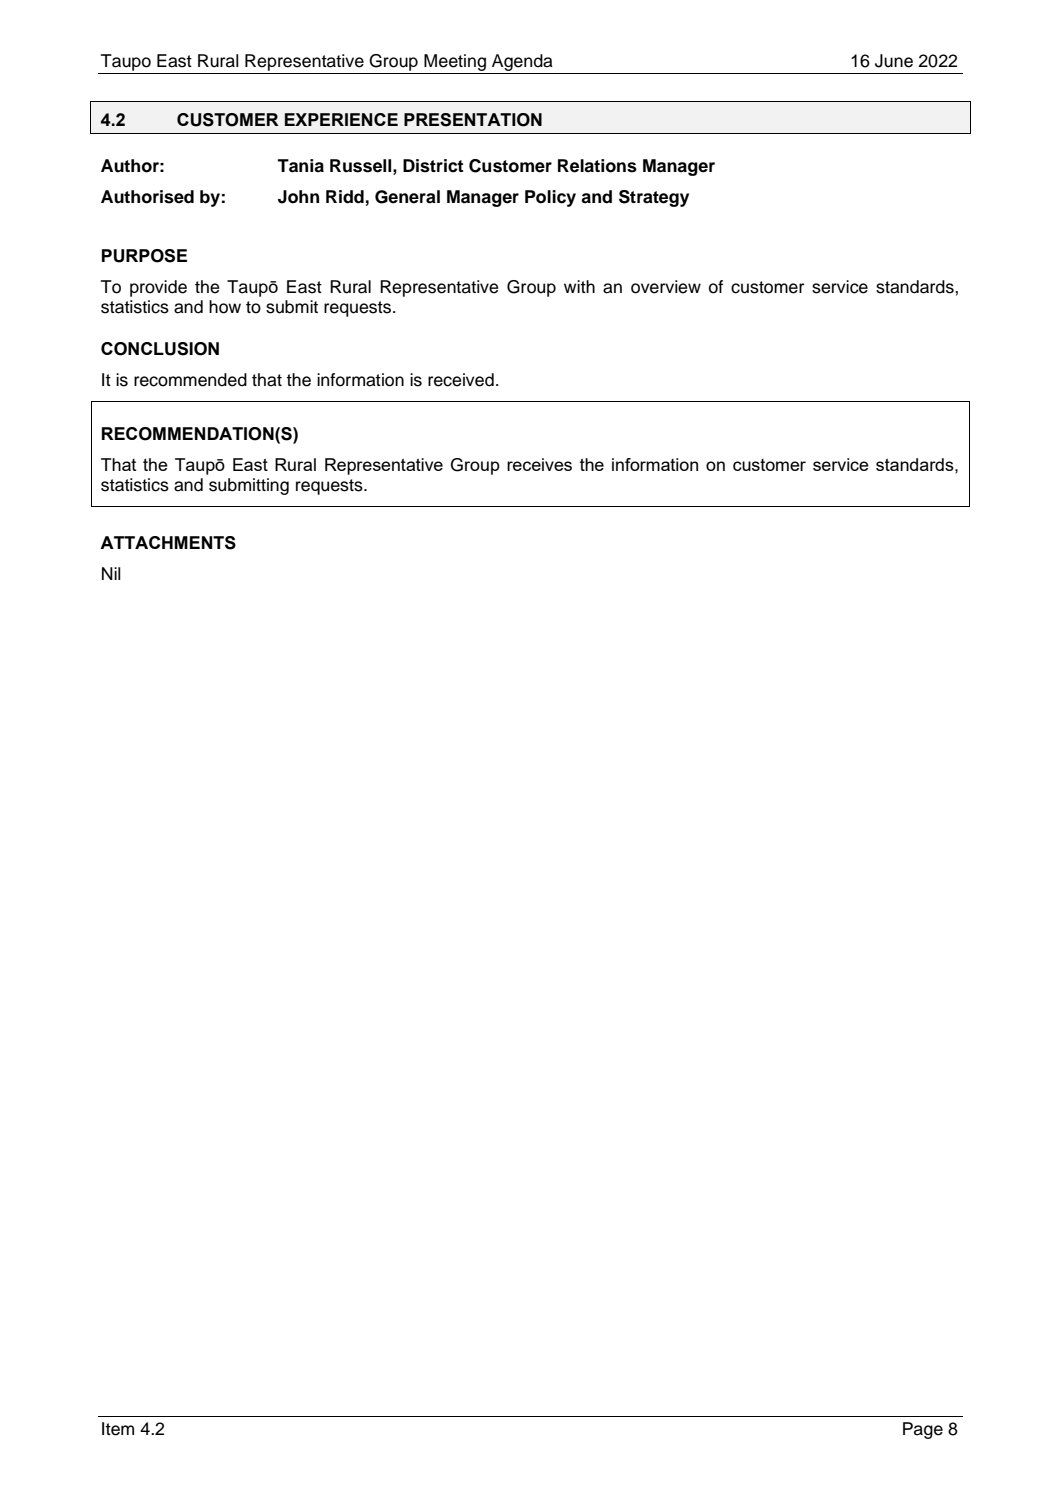  What do you see at coordinates (579, 286) in the page?
I see `with` at bounding box center [579, 286].
